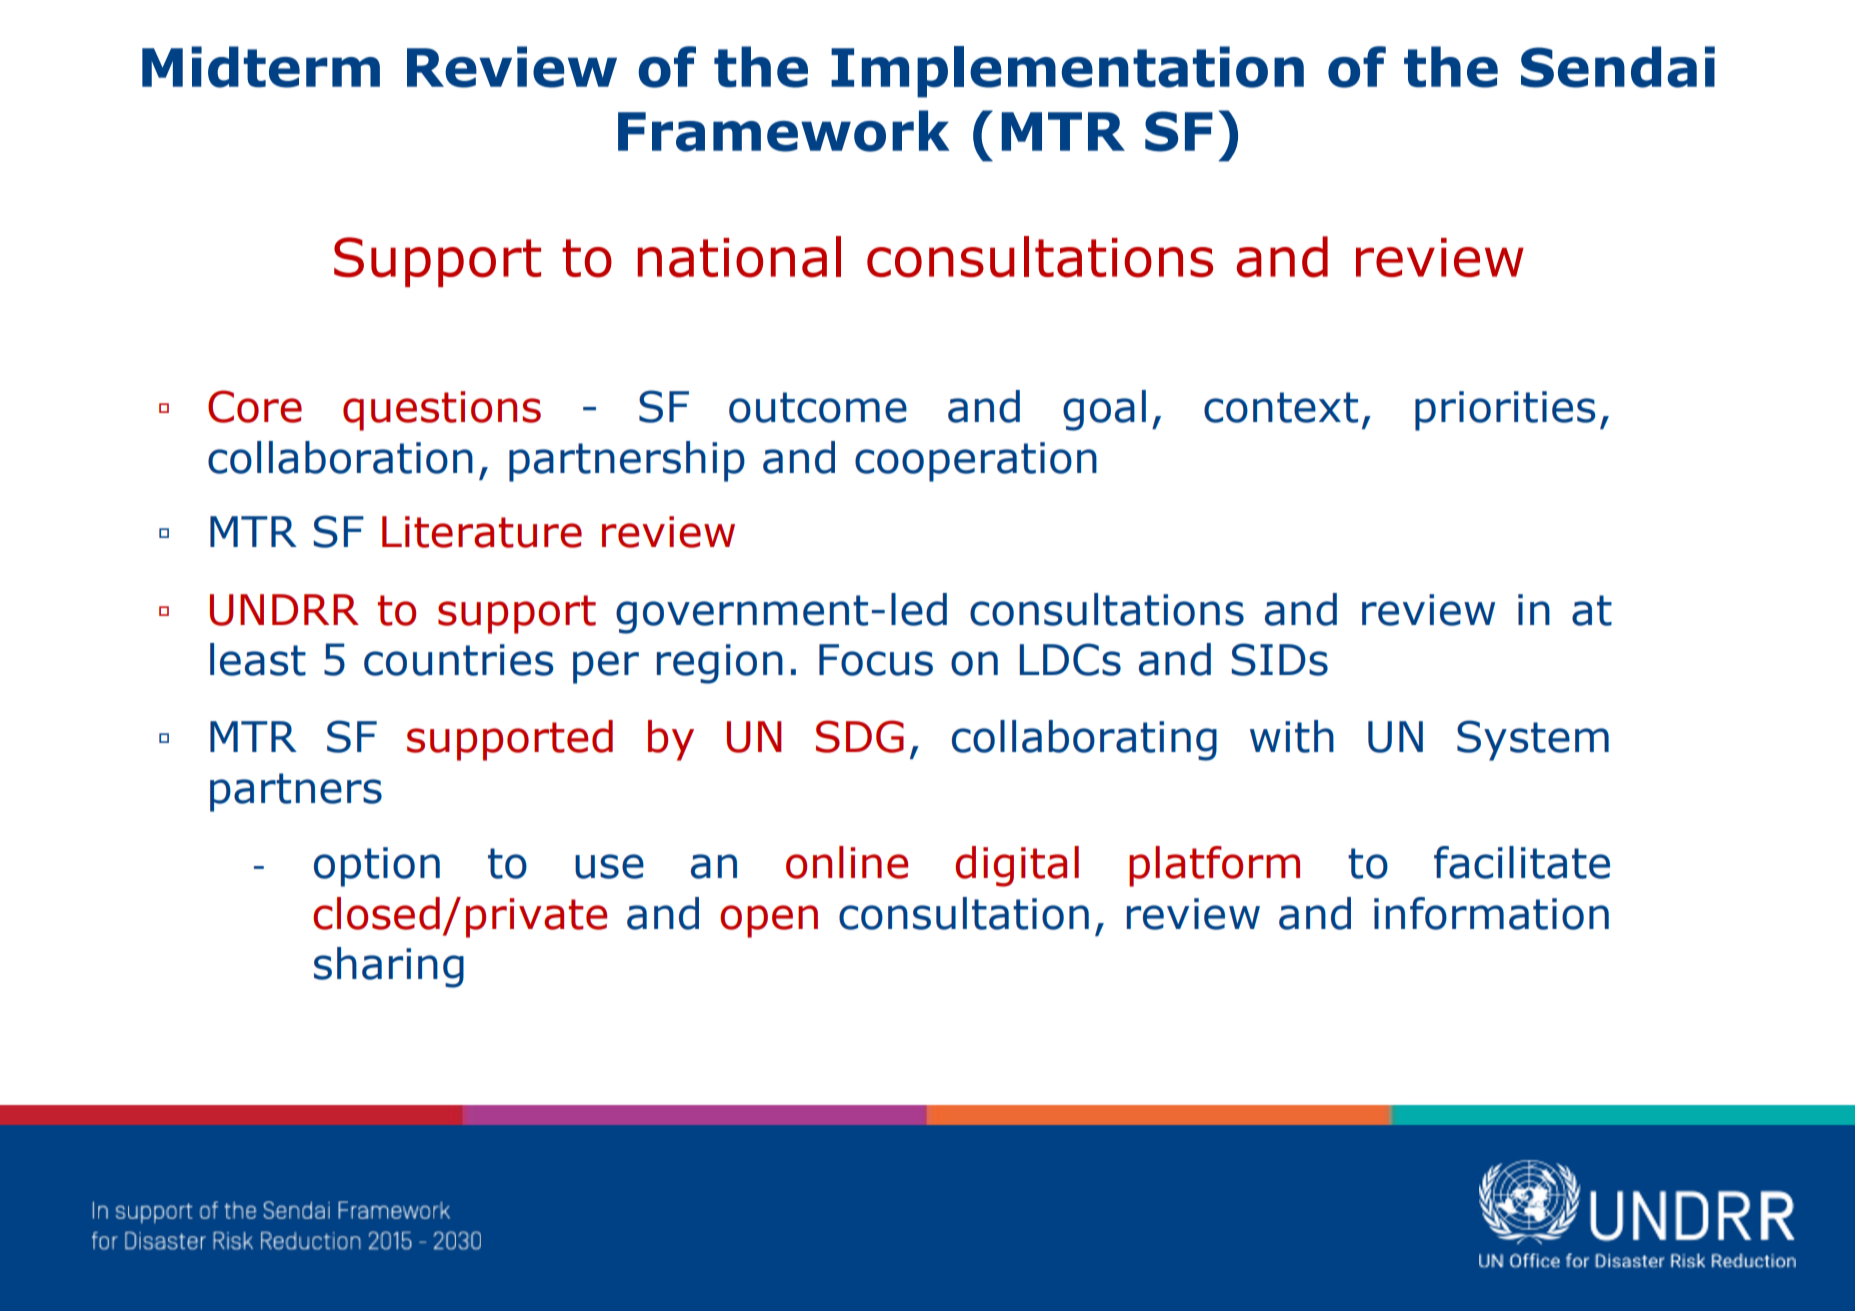  What do you see at coordinates (1067, 72) in the image?
I see `Implementation` at bounding box center [1067, 72].
